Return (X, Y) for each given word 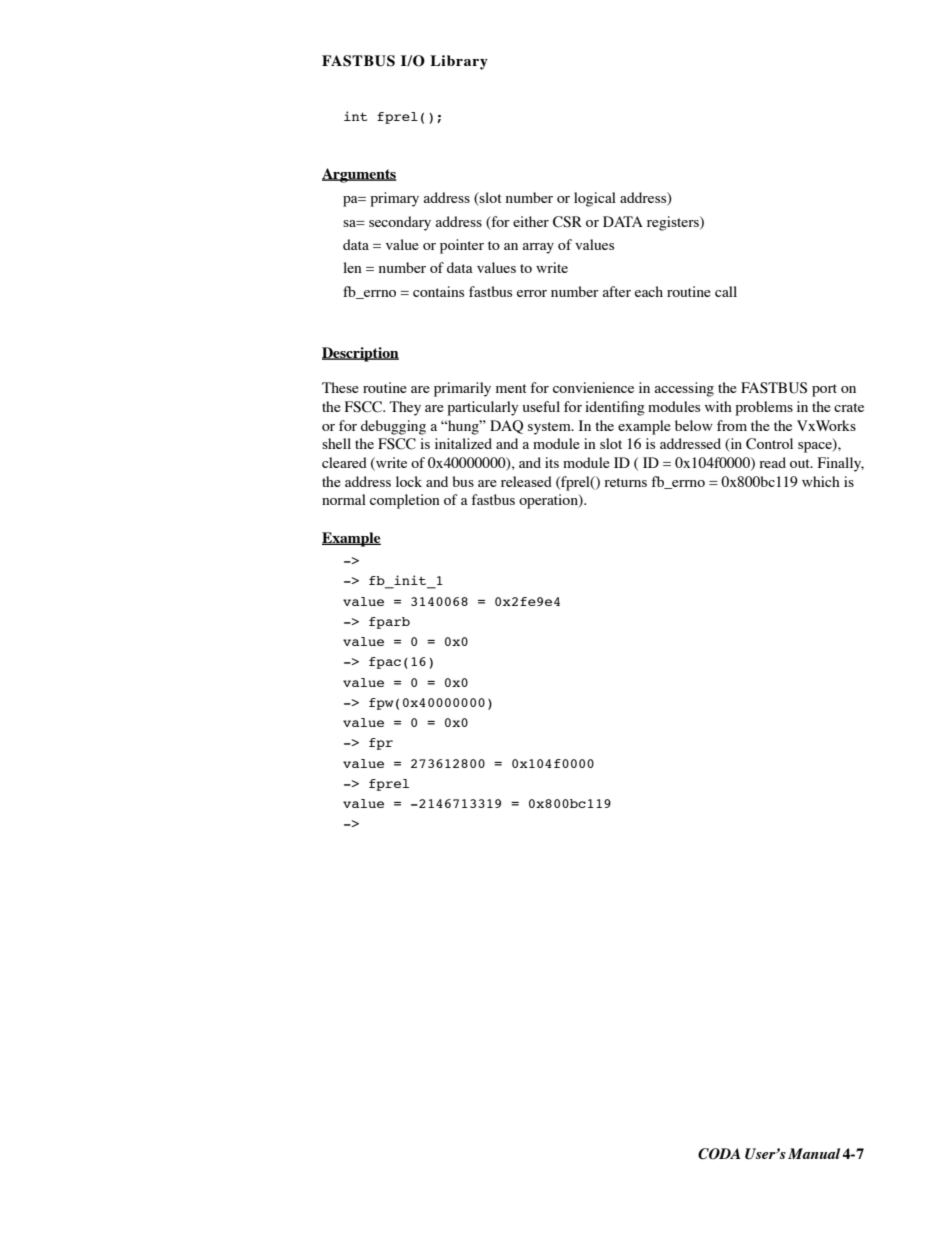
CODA (719, 1154)
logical (595, 199)
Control (769, 444)
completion (405, 501)
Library (459, 62)
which (821, 481)
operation (549, 501)
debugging (393, 427)
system (550, 428)
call (726, 291)
